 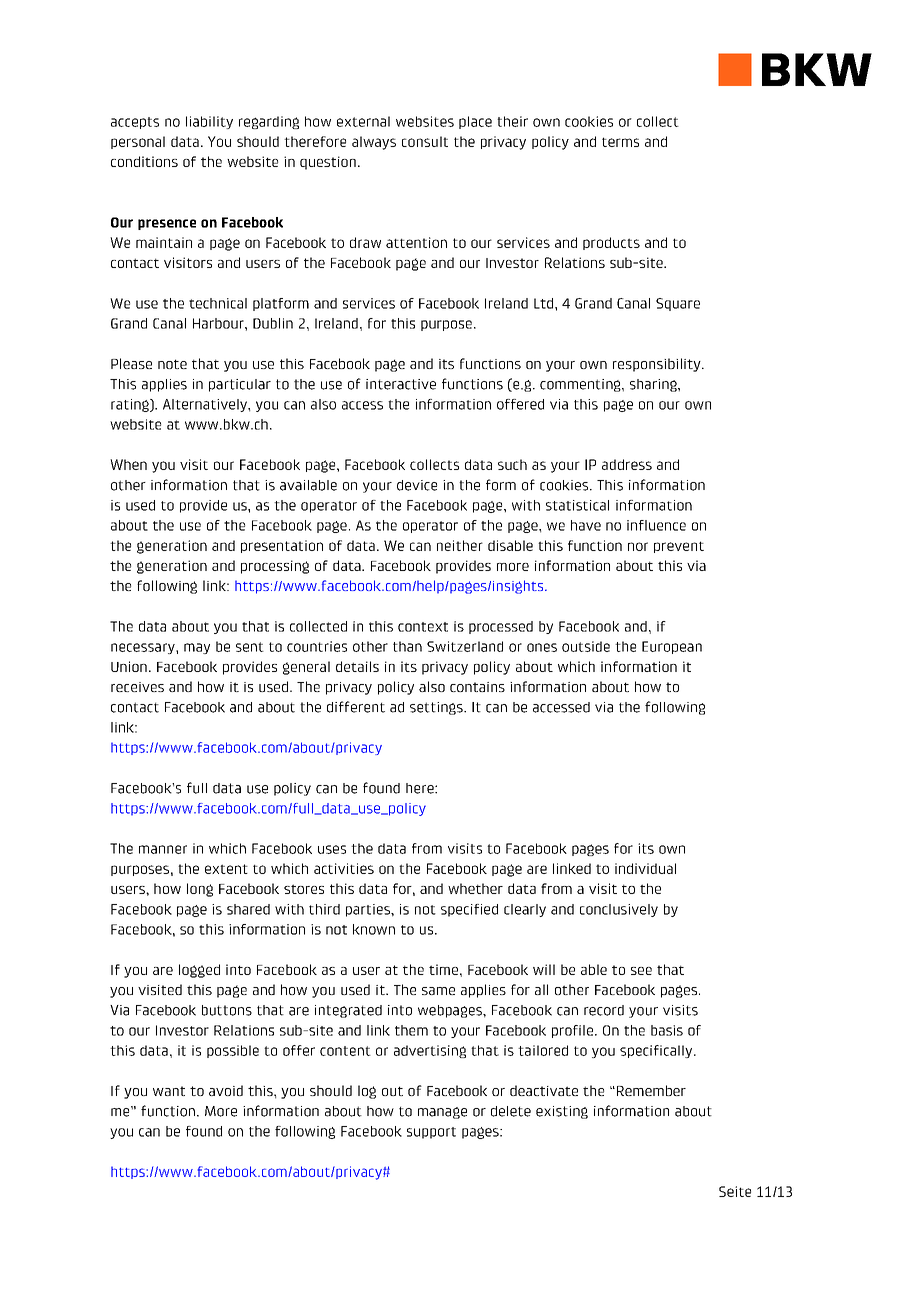 What do you see at coordinates (209, 122) in the image?
I see `liability` at bounding box center [209, 122].
